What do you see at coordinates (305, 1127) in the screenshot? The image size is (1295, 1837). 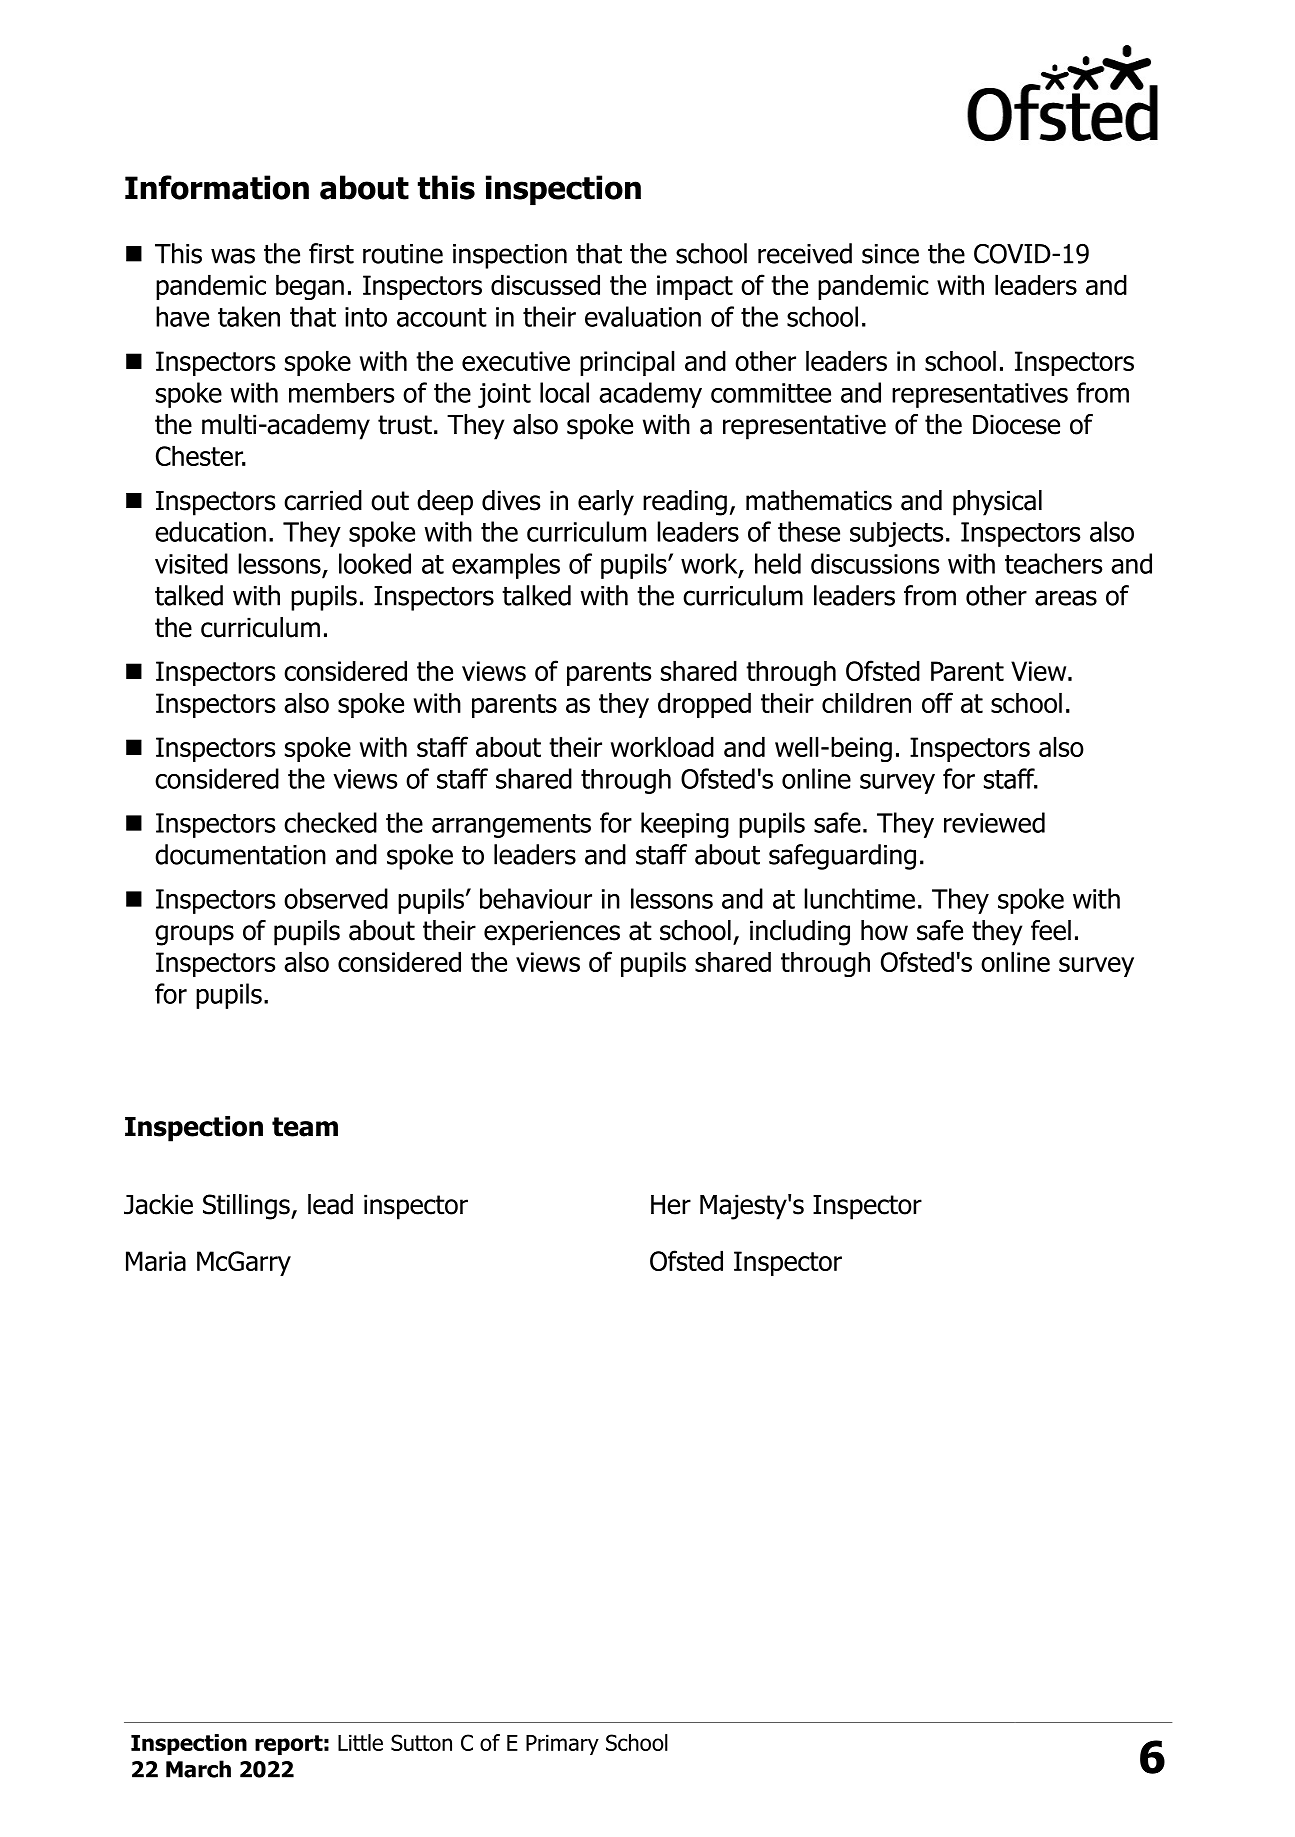 I see `team` at bounding box center [305, 1127].
